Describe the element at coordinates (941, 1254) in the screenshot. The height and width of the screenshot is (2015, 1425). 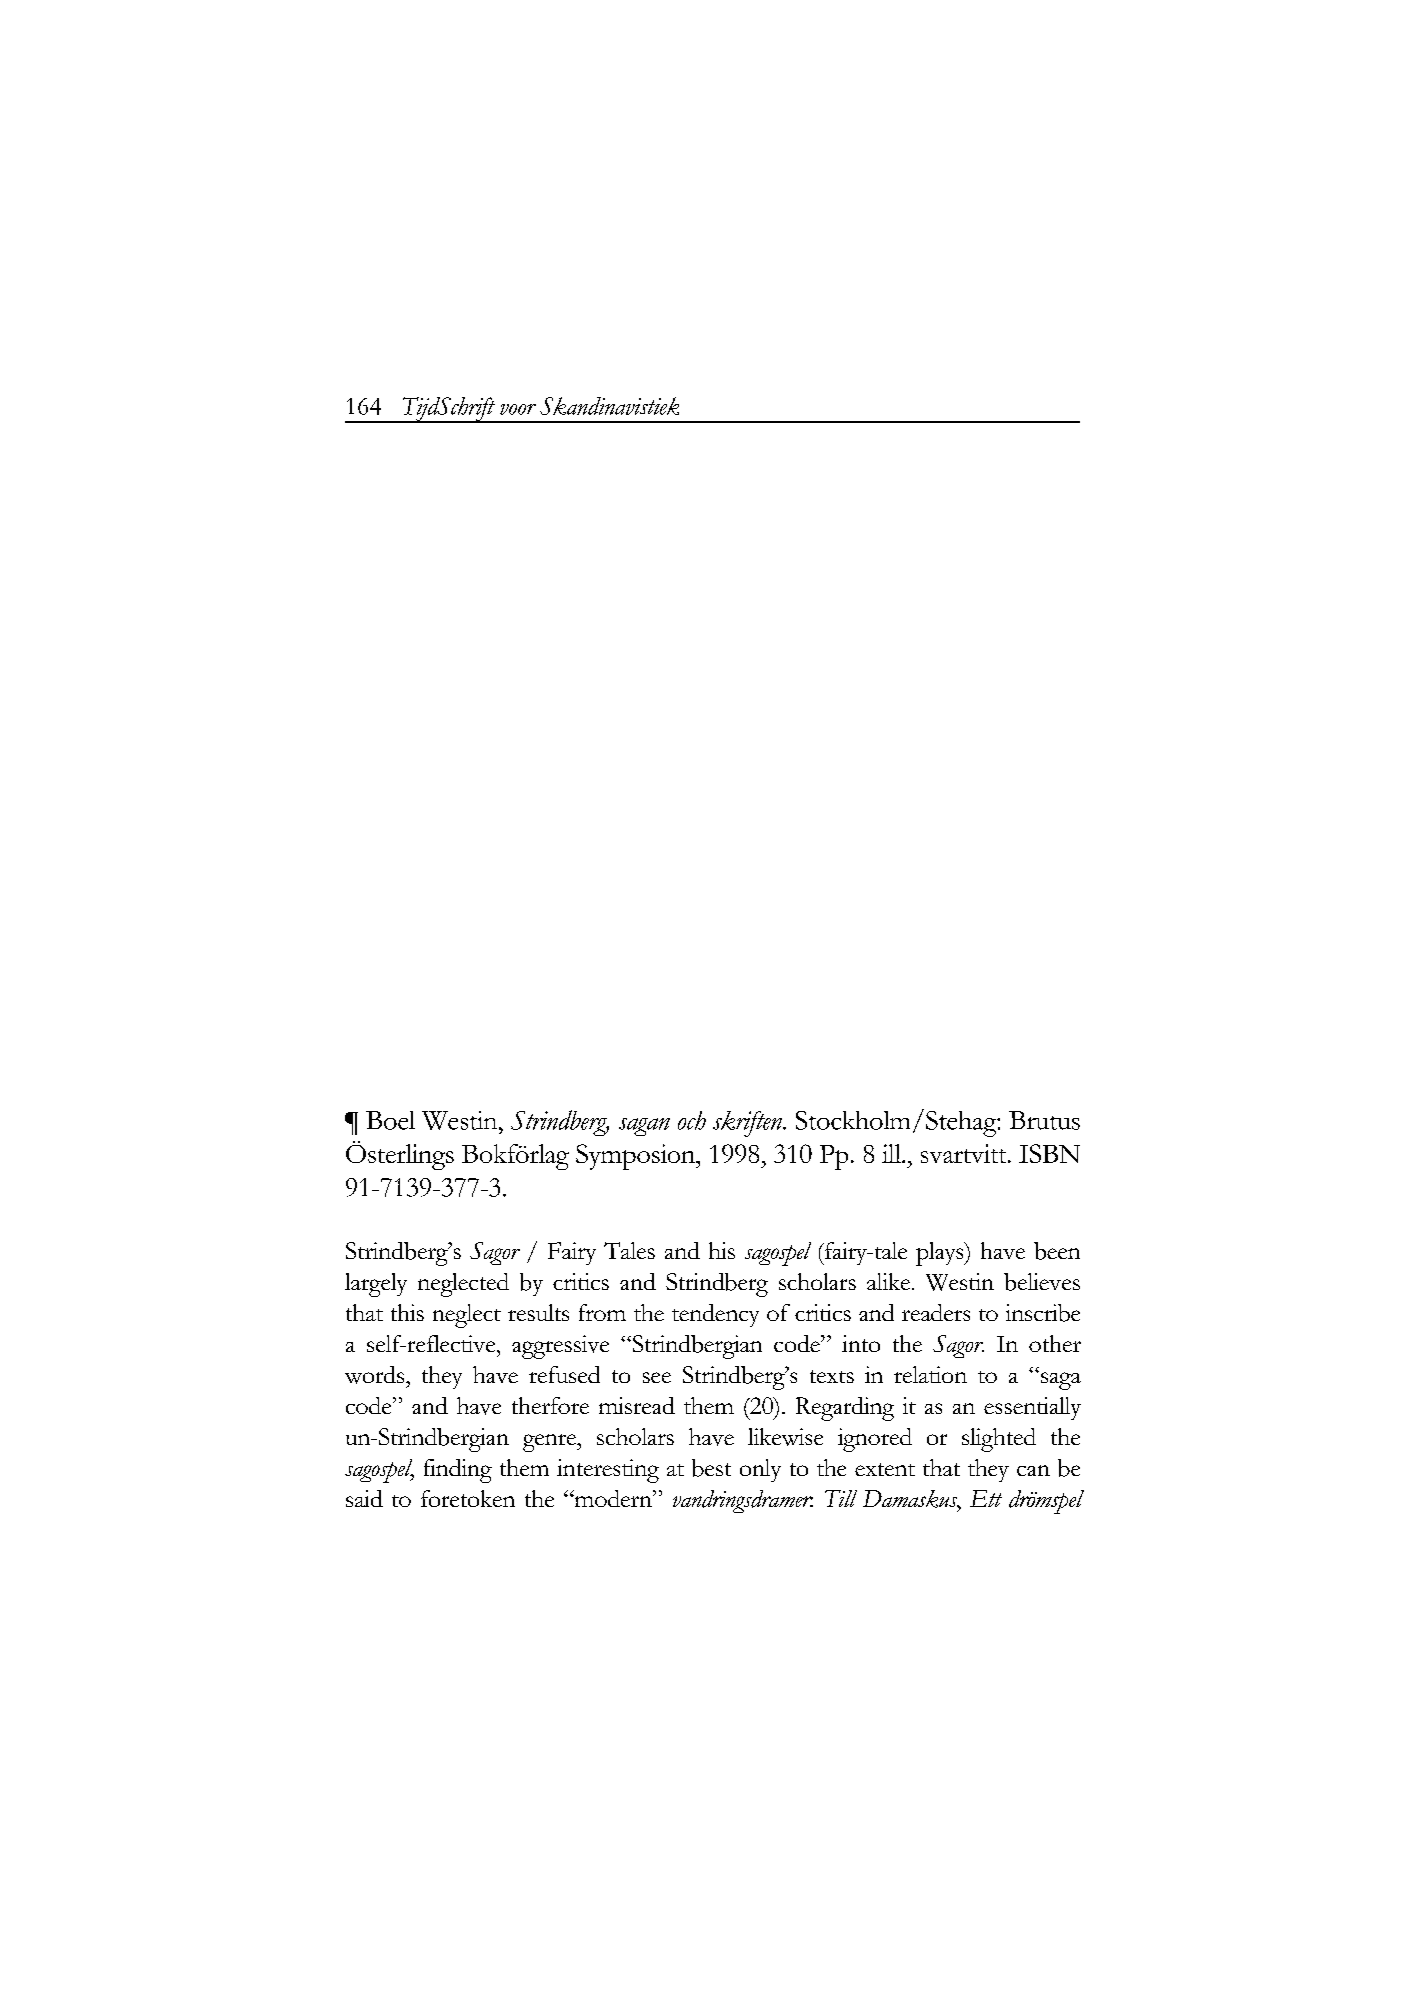
I see `plays` at that location.
